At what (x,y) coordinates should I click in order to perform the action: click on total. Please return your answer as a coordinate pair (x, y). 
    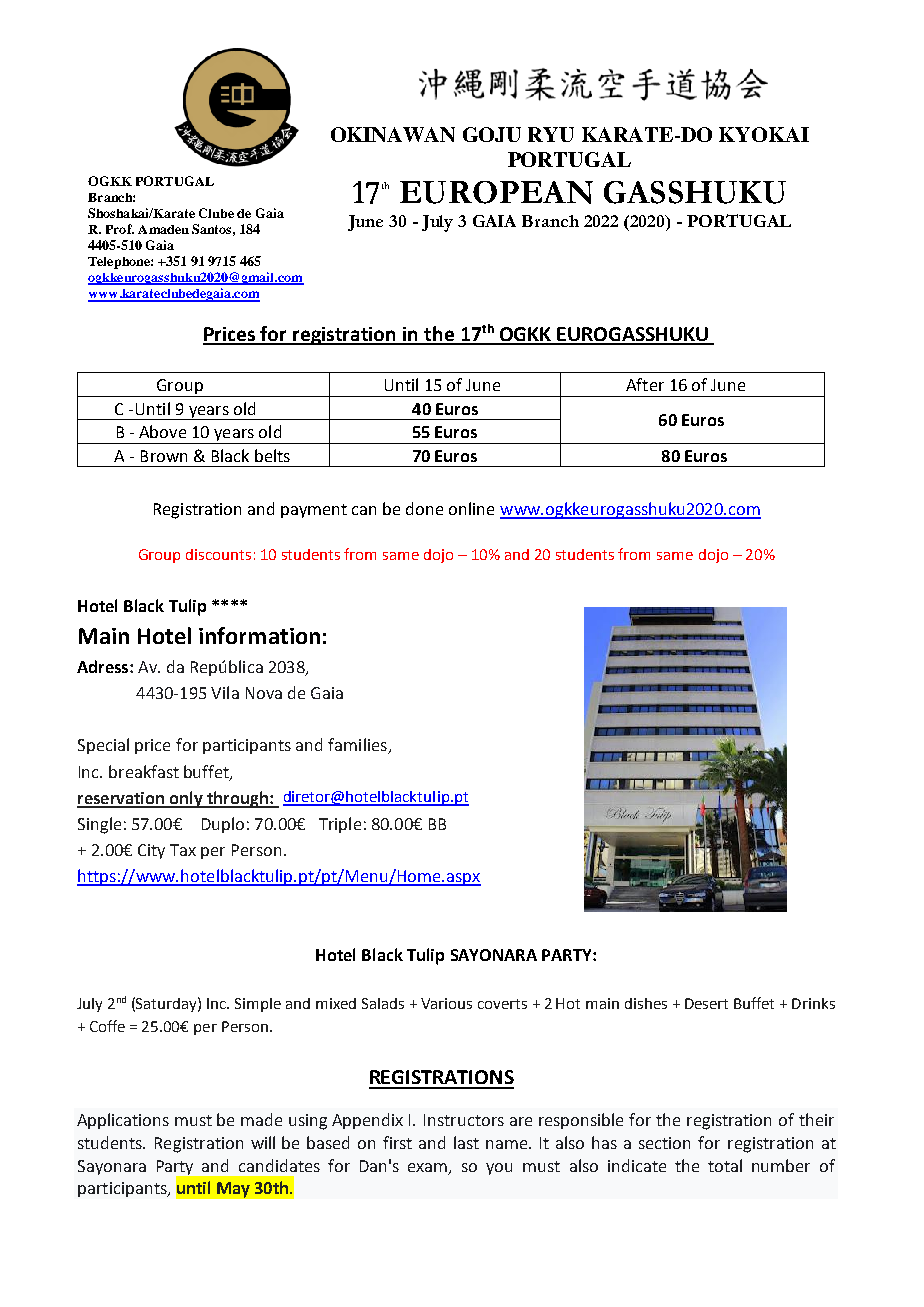
    Looking at the image, I should click on (725, 1165).
